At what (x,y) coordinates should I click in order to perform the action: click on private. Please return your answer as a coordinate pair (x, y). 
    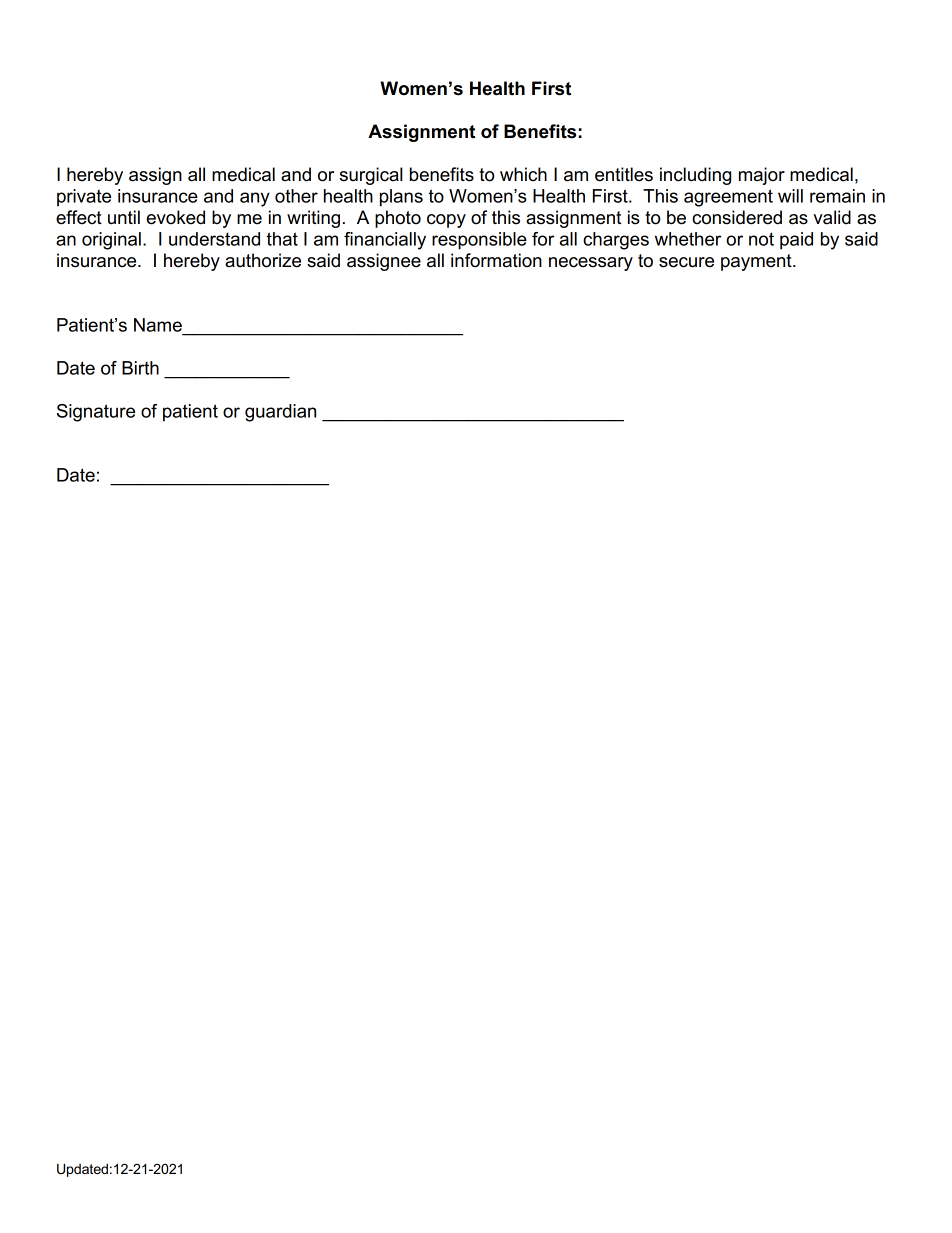
    Looking at the image, I should click on (84, 198).
